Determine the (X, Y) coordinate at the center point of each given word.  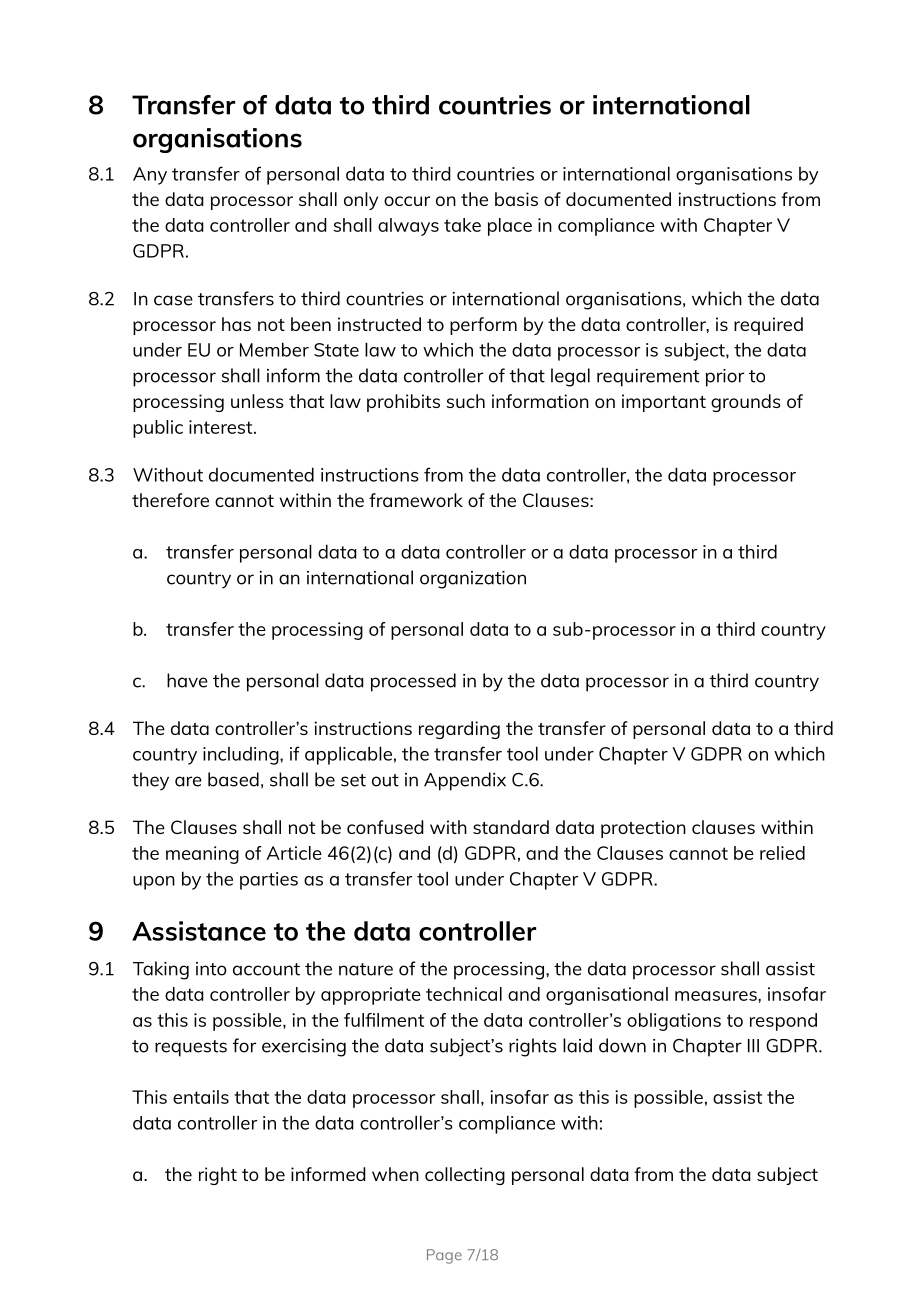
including (242, 756)
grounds (746, 403)
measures (717, 996)
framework (416, 500)
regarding (459, 730)
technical (464, 994)
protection (643, 829)
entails (201, 1097)
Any (150, 176)
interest (222, 427)
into (211, 969)
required (768, 326)
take (462, 225)
